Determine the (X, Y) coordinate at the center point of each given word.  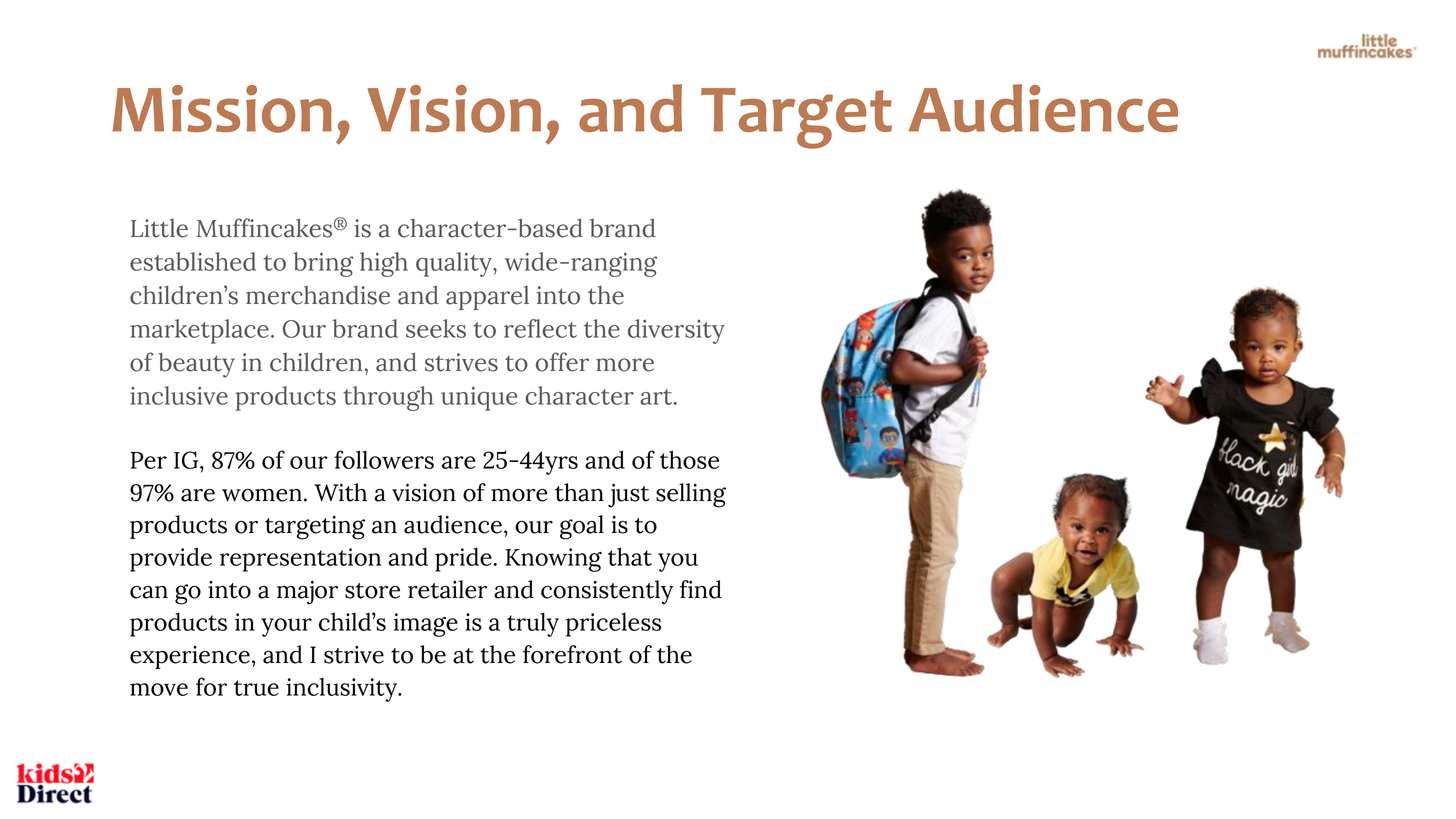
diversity (676, 331)
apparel (487, 298)
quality (455, 264)
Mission (222, 109)
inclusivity (342, 689)
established (193, 261)
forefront (572, 654)
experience (190, 657)
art (657, 397)
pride (464, 559)
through (388, 398)
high (384, 264)
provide (171, 559)
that (630, 556)
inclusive (179, 395)
